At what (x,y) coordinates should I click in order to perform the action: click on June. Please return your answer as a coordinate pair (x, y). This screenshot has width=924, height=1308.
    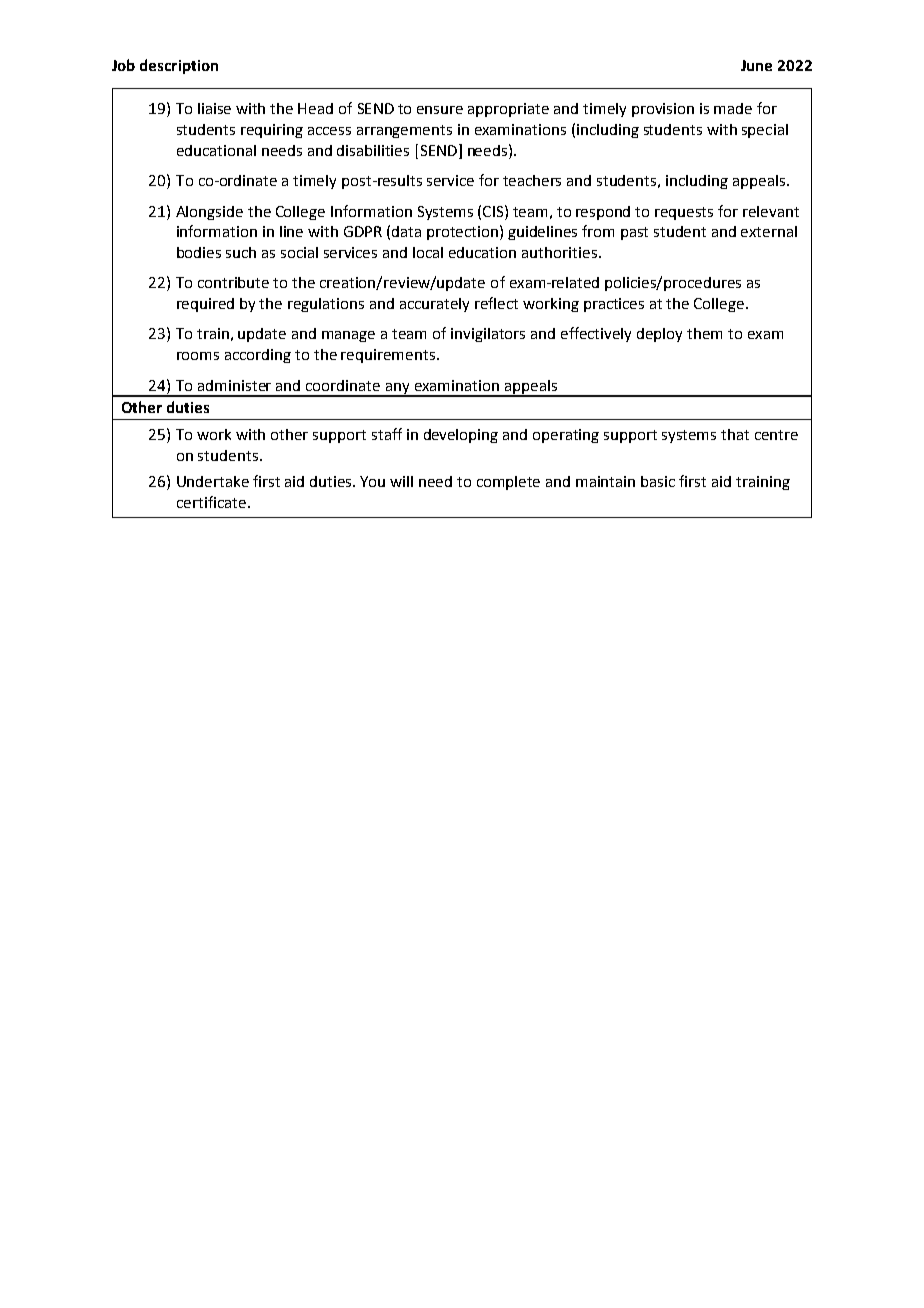
    Looking at the image, I should click on (756, 65).
